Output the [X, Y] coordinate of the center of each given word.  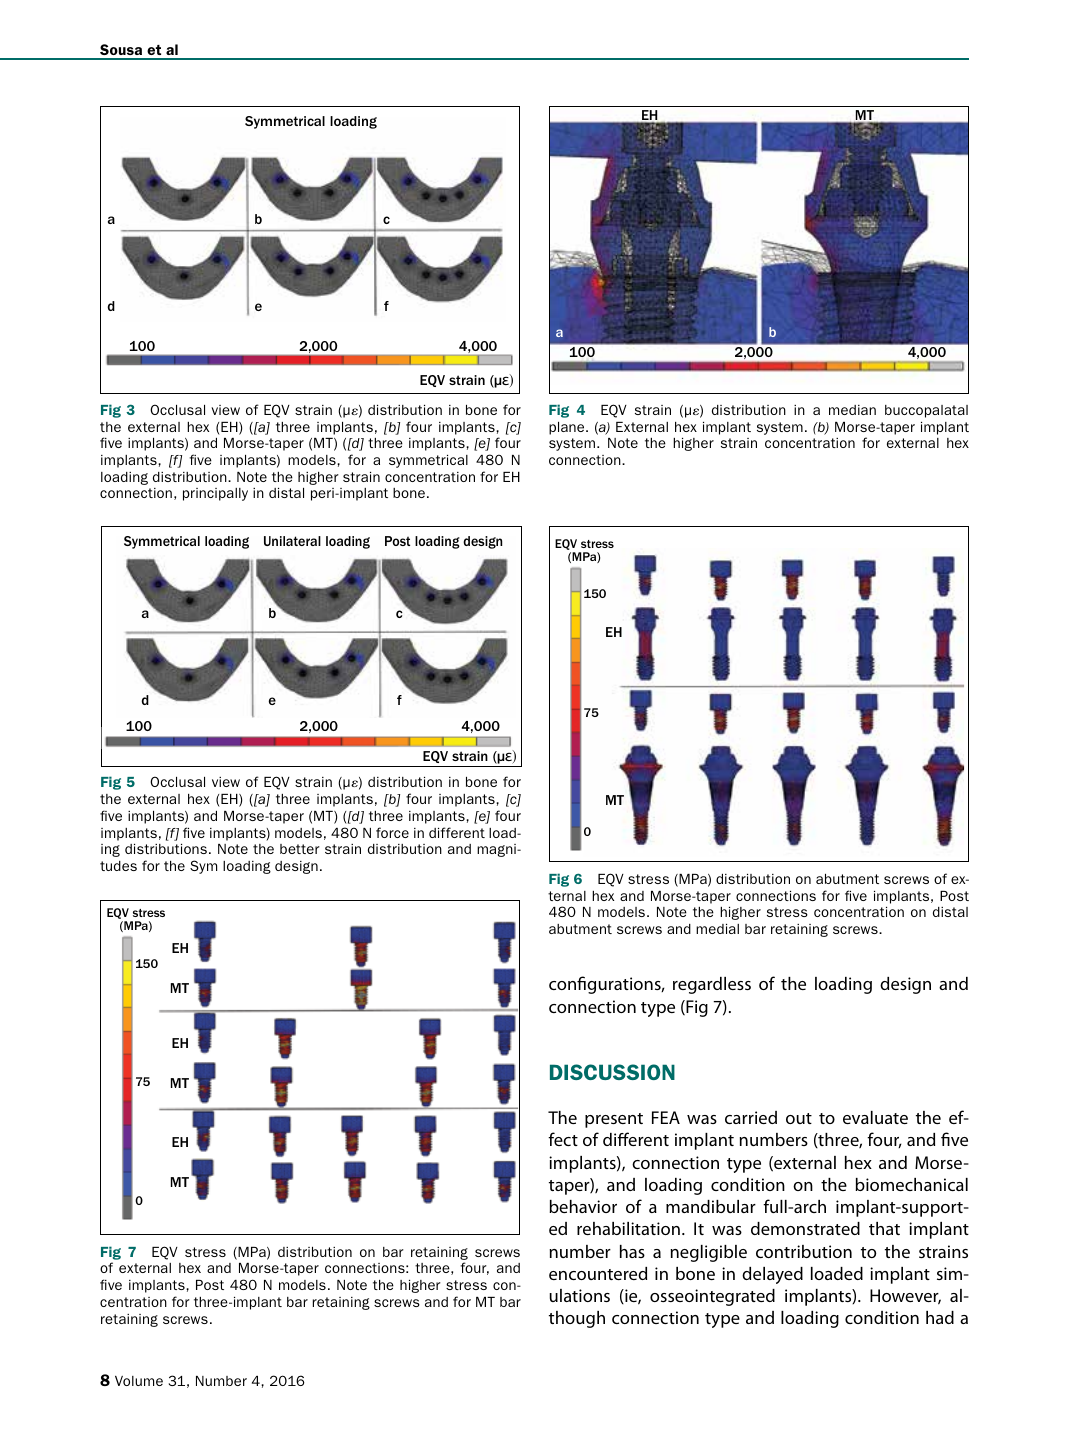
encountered [598, 1273]
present [614, 1120]
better [300, 849]
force [392, 832]
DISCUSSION [612, 1072]
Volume [139, 1381]
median [852, 410]
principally [215, 494]
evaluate [875, 1117]
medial [717, 929]
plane [568, 428]
